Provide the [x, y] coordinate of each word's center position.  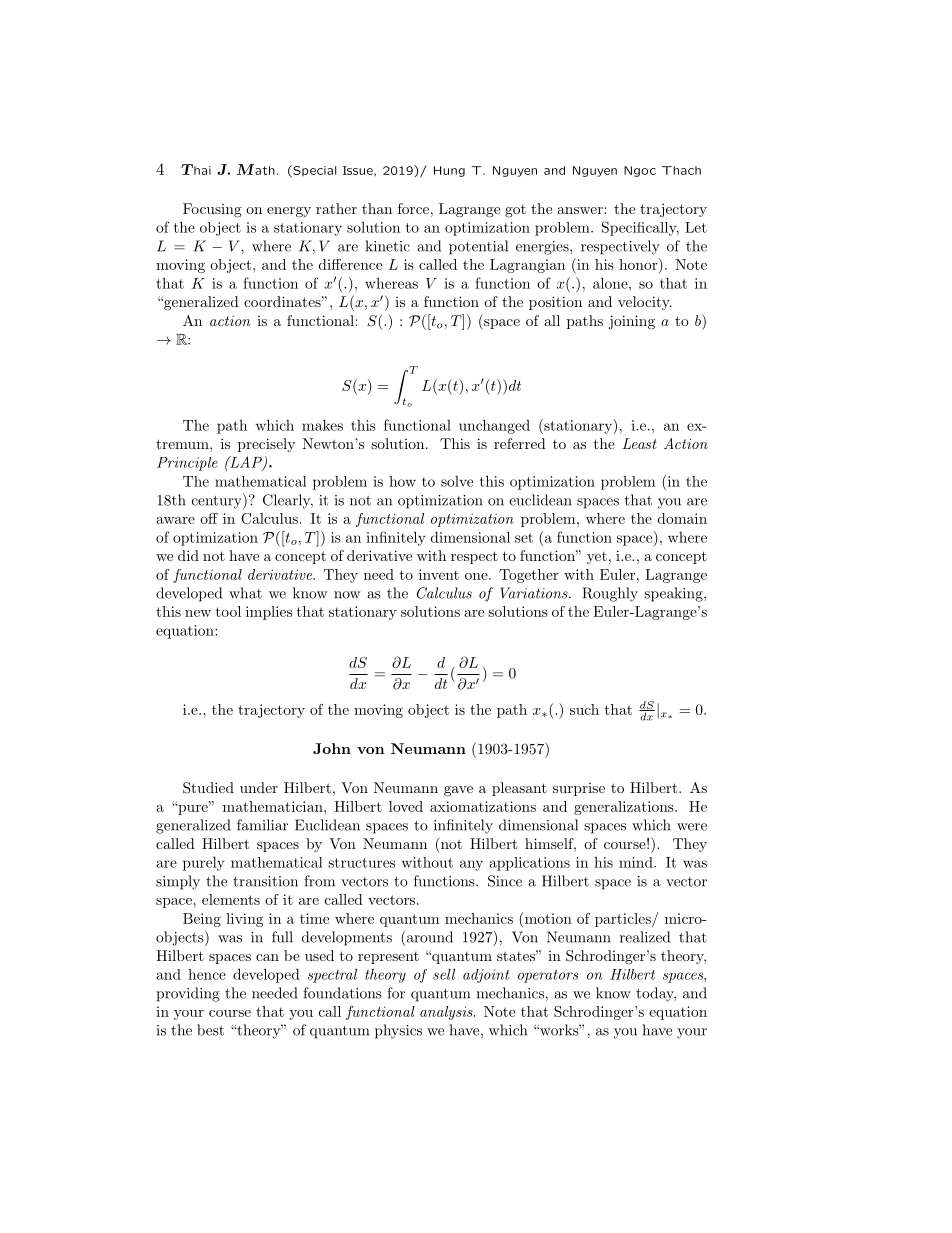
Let [696, 227]
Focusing [212, 210]
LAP [246, 463]
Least [639, 443]
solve [457, 481]
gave [458, 791]
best [210, 1030]
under [259, 787]
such [584, 709]
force [413, 208]
